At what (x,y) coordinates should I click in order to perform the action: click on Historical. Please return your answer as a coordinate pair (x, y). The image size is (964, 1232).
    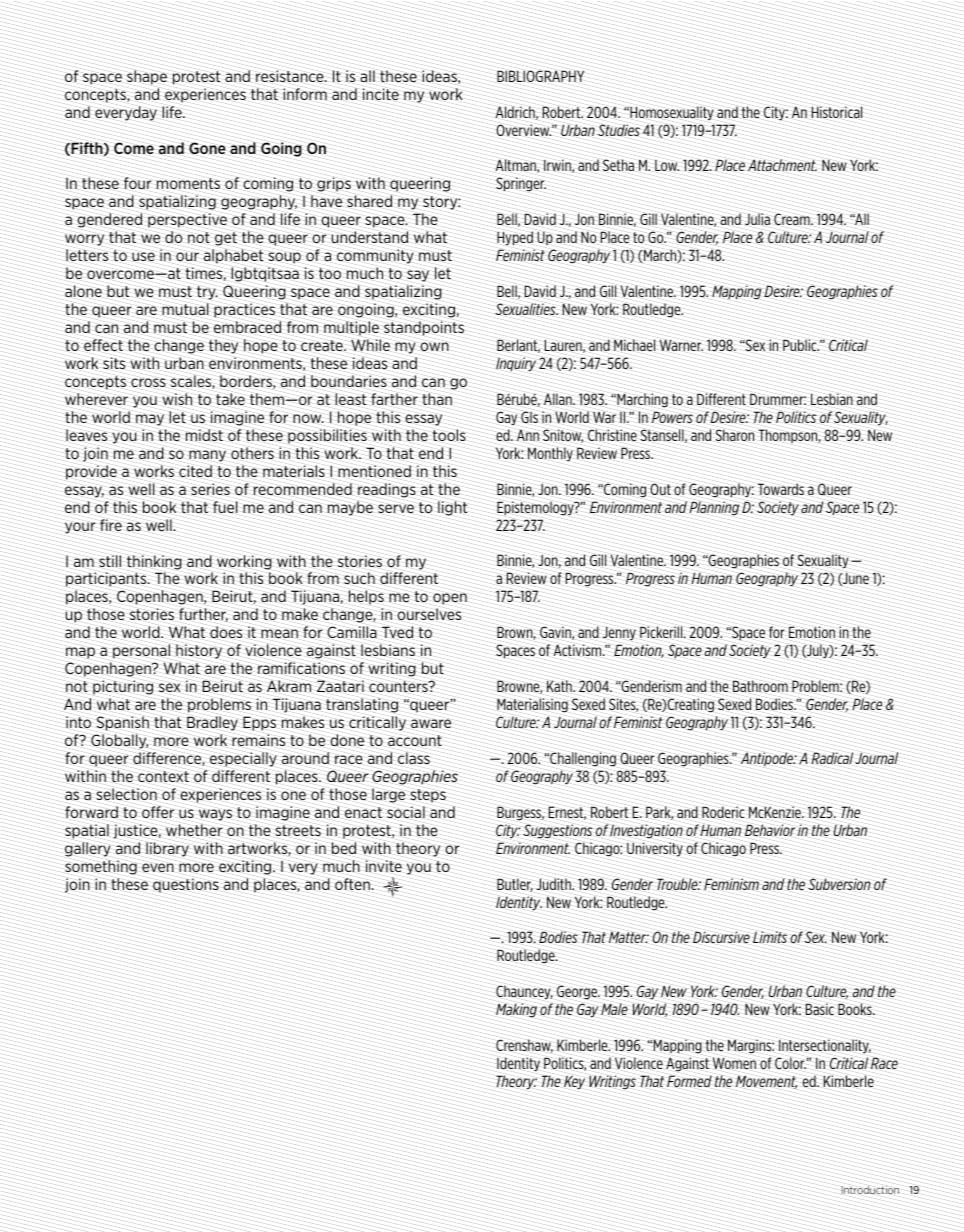
    Looking at the image, I should click on (837, 112).
